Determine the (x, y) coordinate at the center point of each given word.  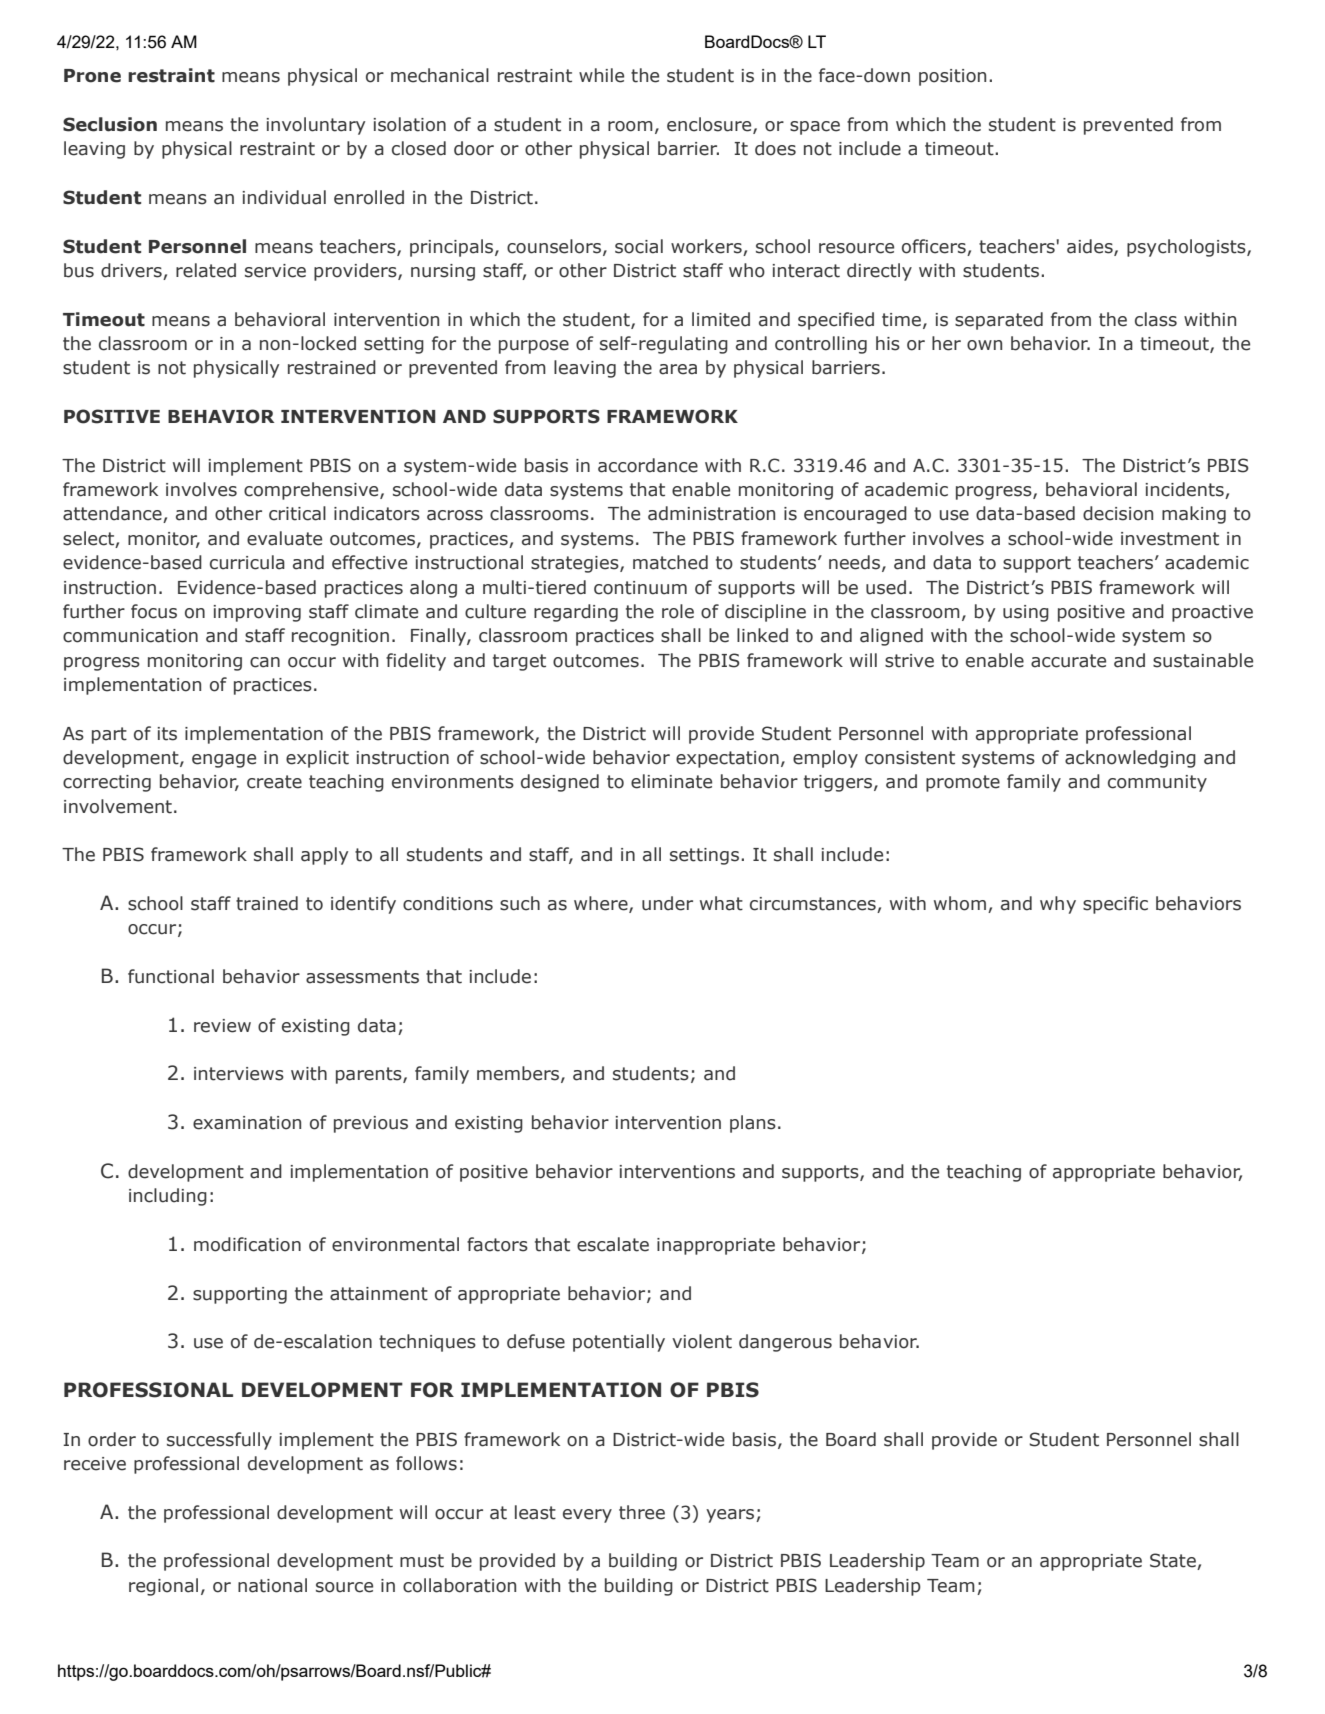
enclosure (710, 125)
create (274, 782)
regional (163, 1587)
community (1157, 783)
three (642, 1512)
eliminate (671, 781)
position (952, 77)
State (1174, 1561)
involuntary (315, 126)
